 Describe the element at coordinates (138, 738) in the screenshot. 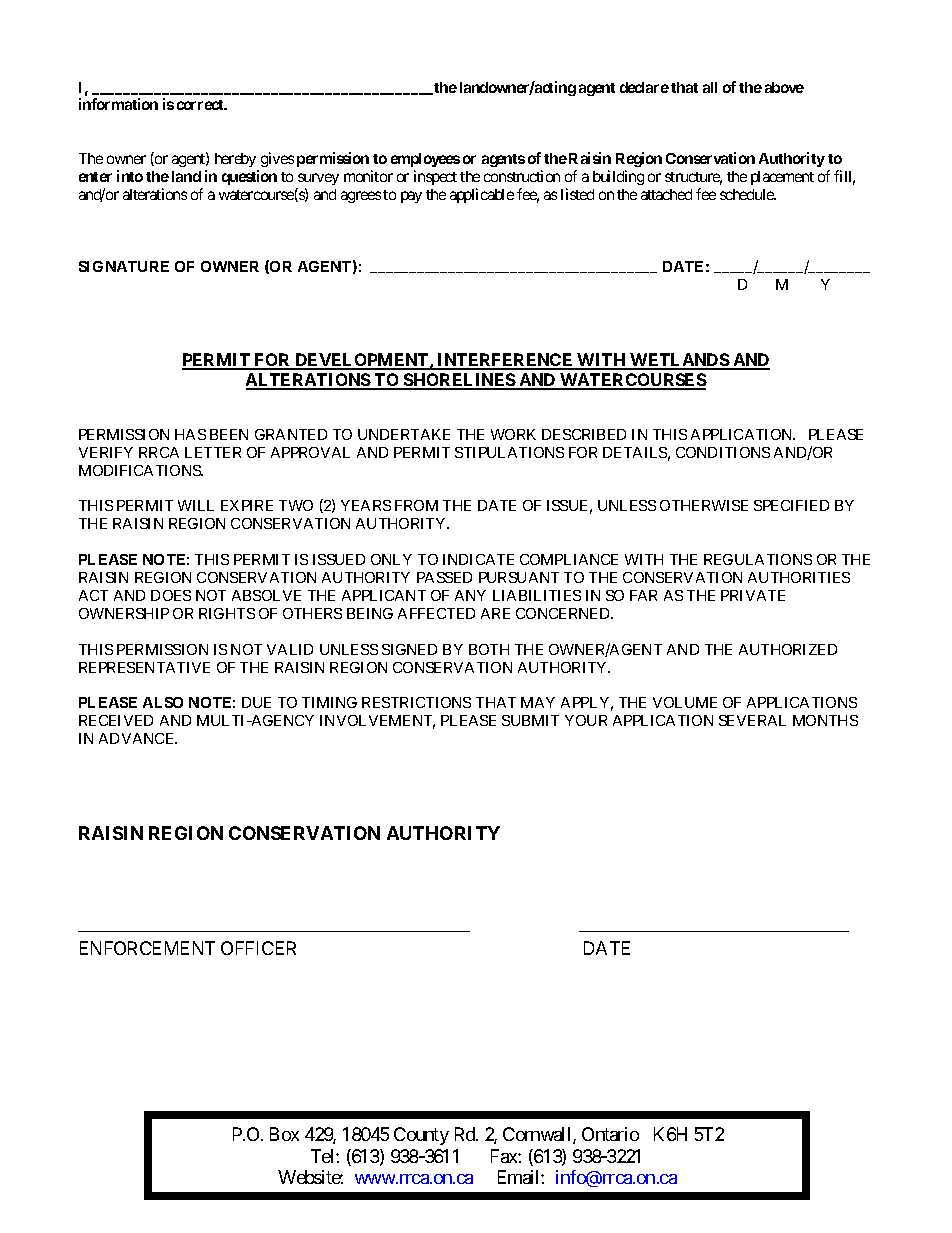

I see `ADVANCE` at that location.
